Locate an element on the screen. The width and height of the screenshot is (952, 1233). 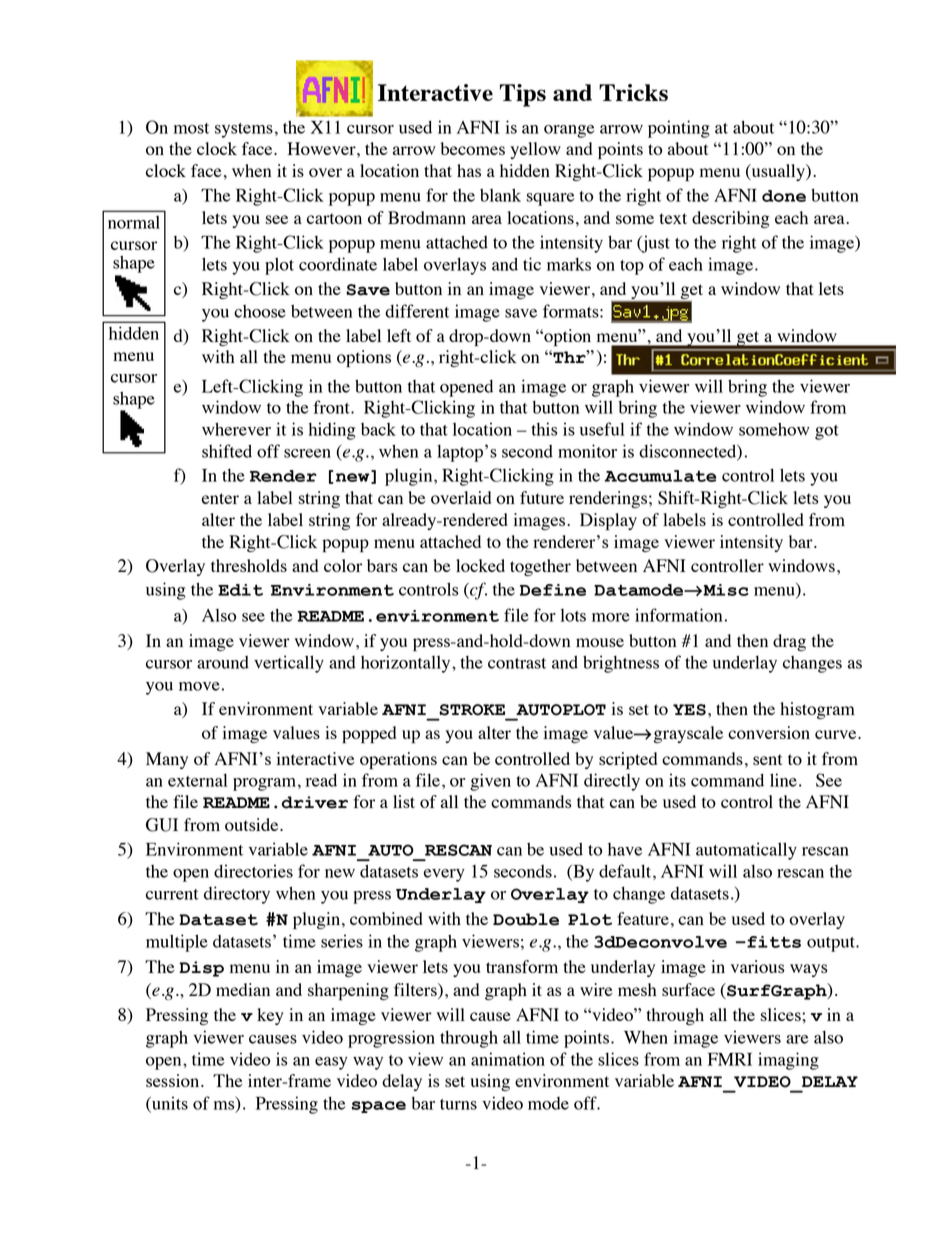
becomes is located at coordinates (473, 148).
